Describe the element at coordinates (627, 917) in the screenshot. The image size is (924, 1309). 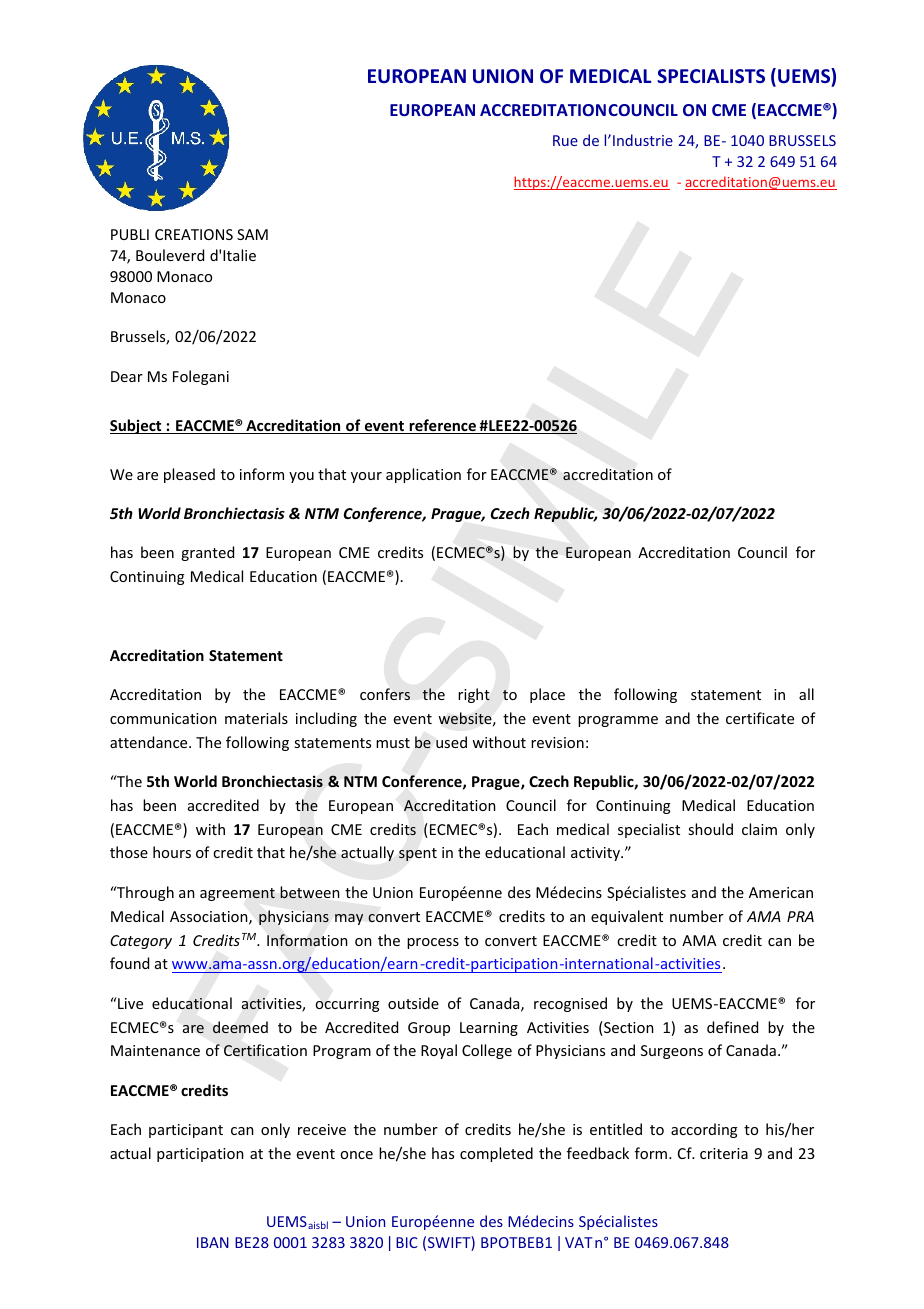
I see `equivalent` at that location.
